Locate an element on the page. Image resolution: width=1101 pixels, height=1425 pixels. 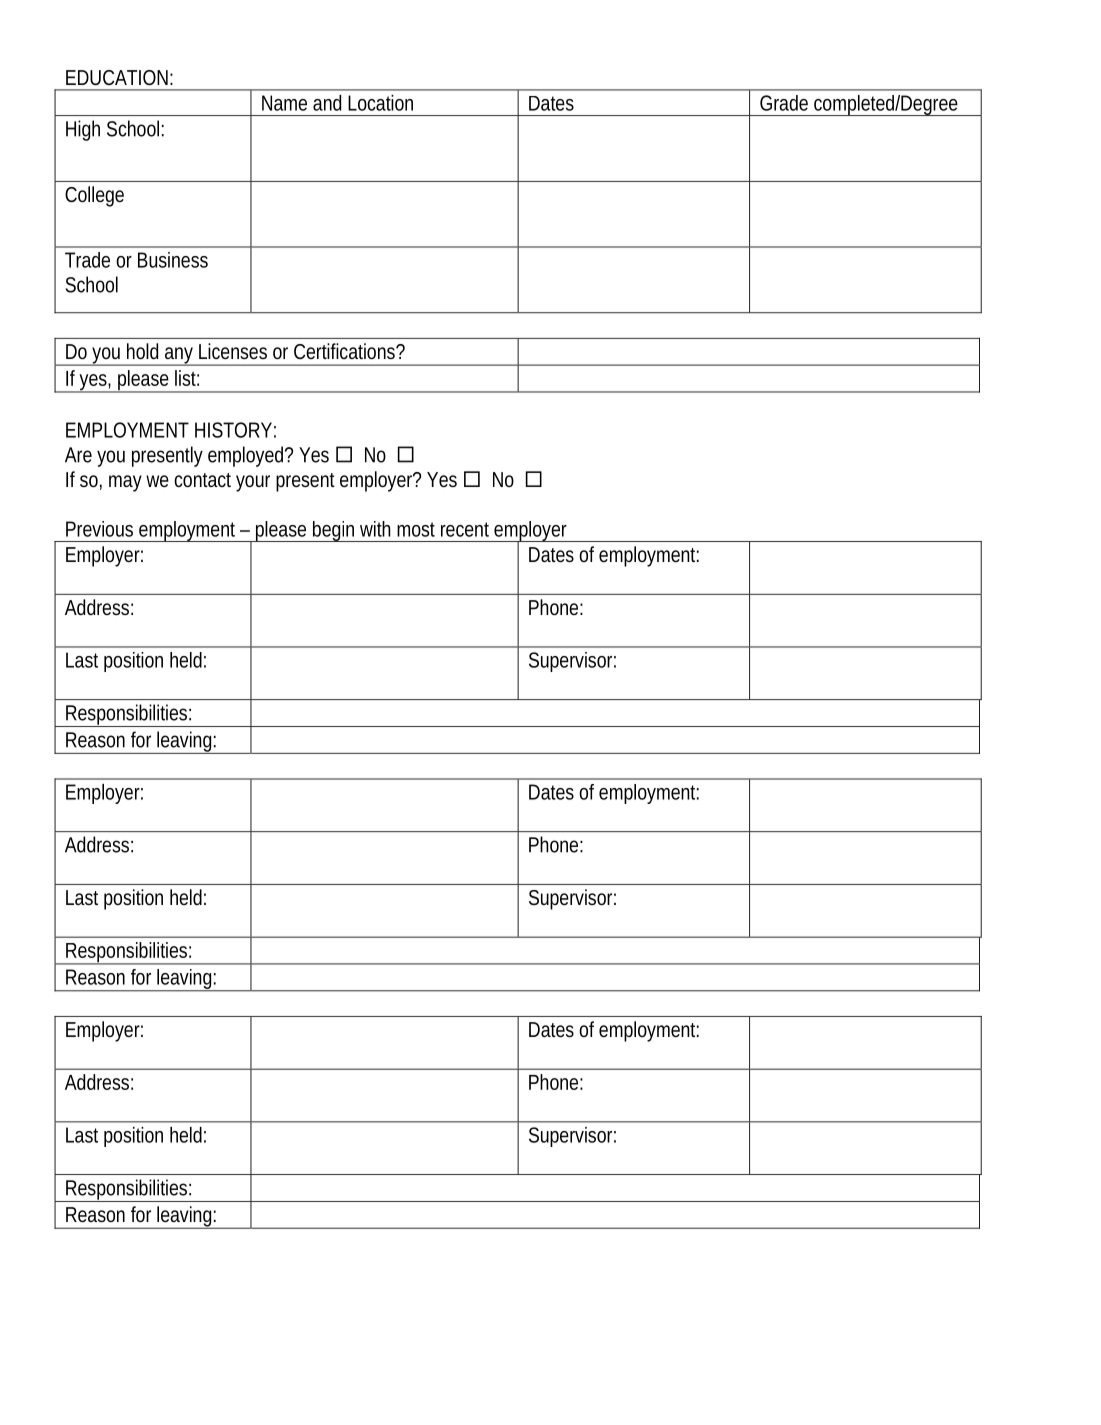
list is located at coordinates (187, 378).
